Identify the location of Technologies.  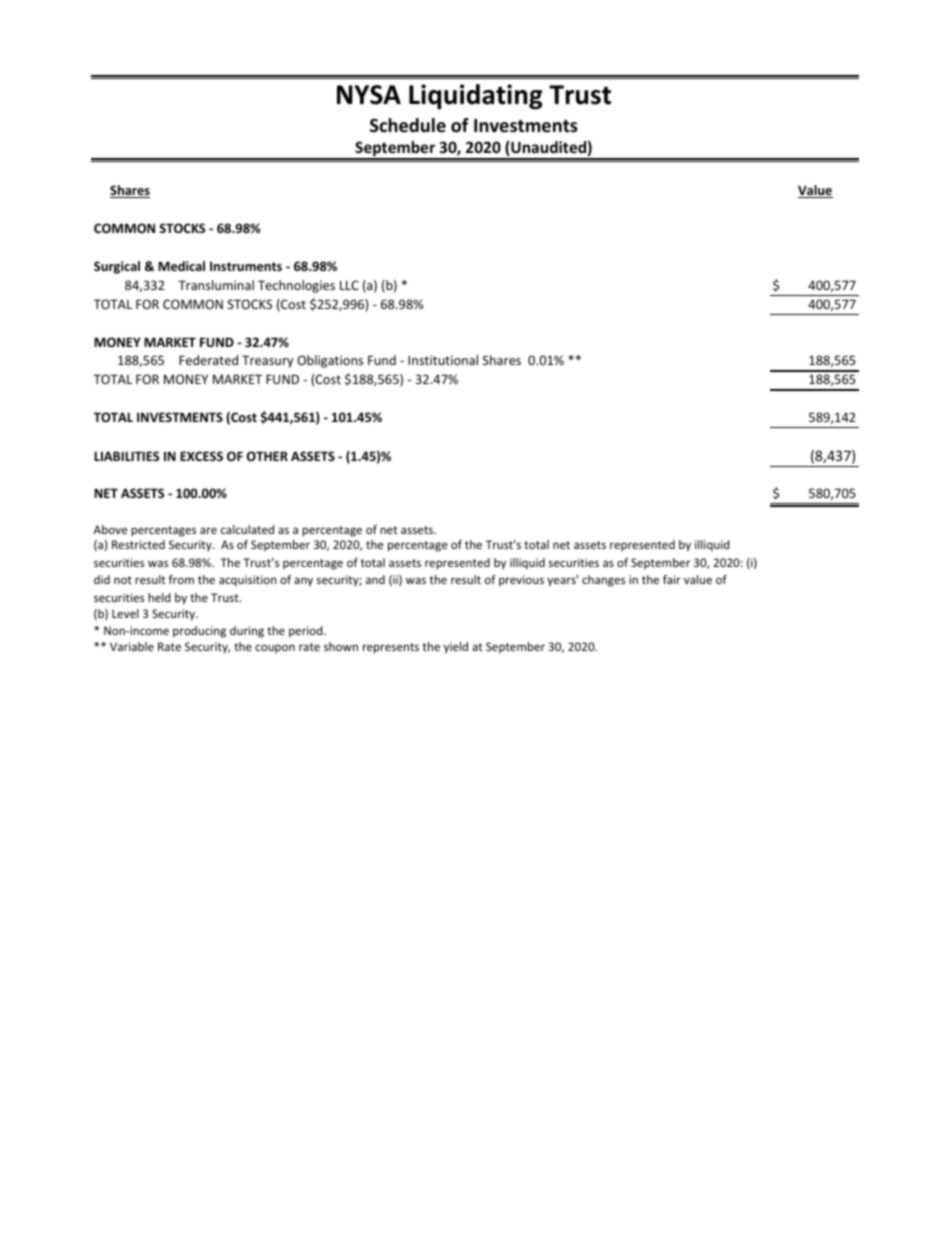
(296, 286).
